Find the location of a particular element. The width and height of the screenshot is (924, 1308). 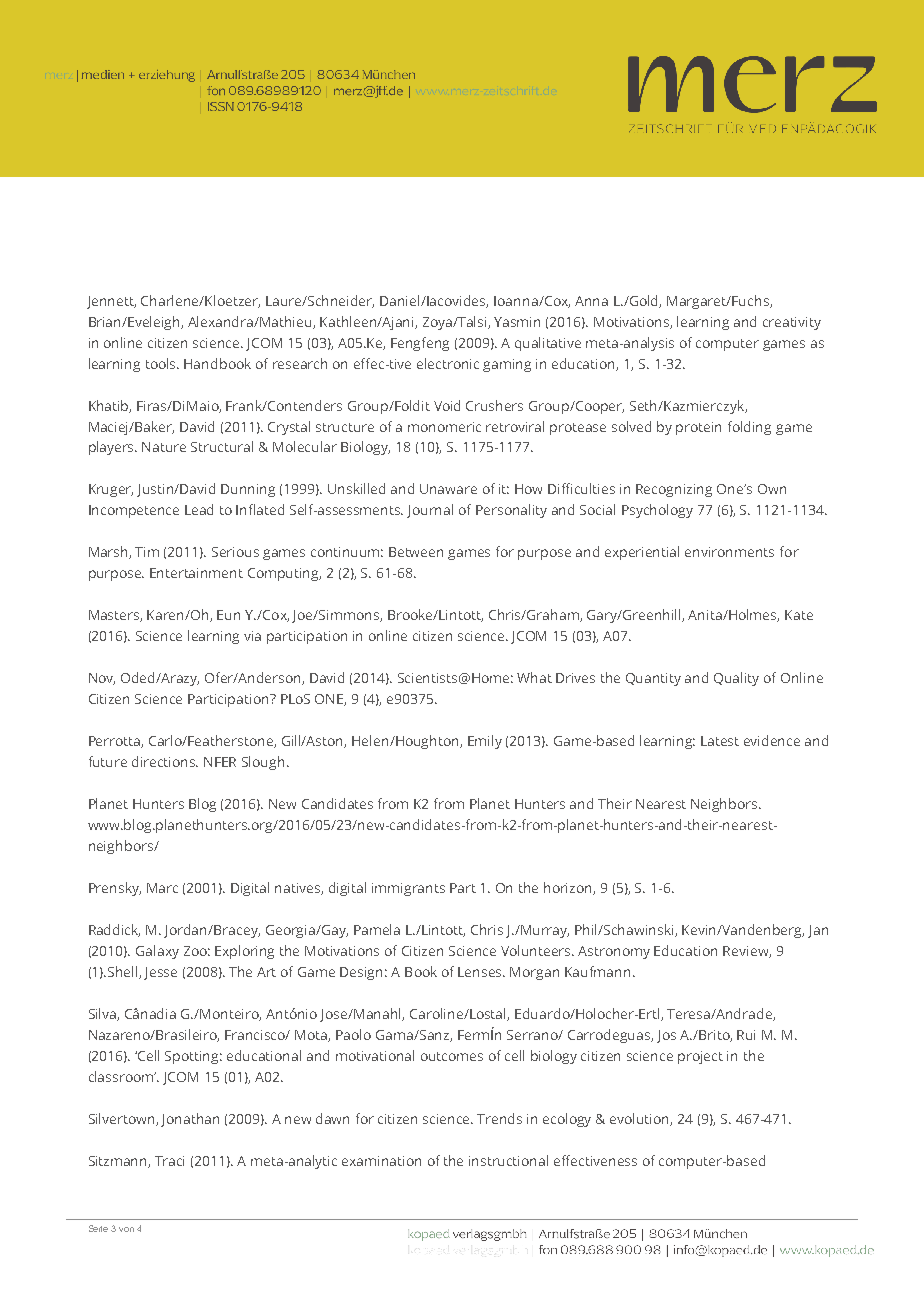

Emily is located at coordinates (485, 742).
